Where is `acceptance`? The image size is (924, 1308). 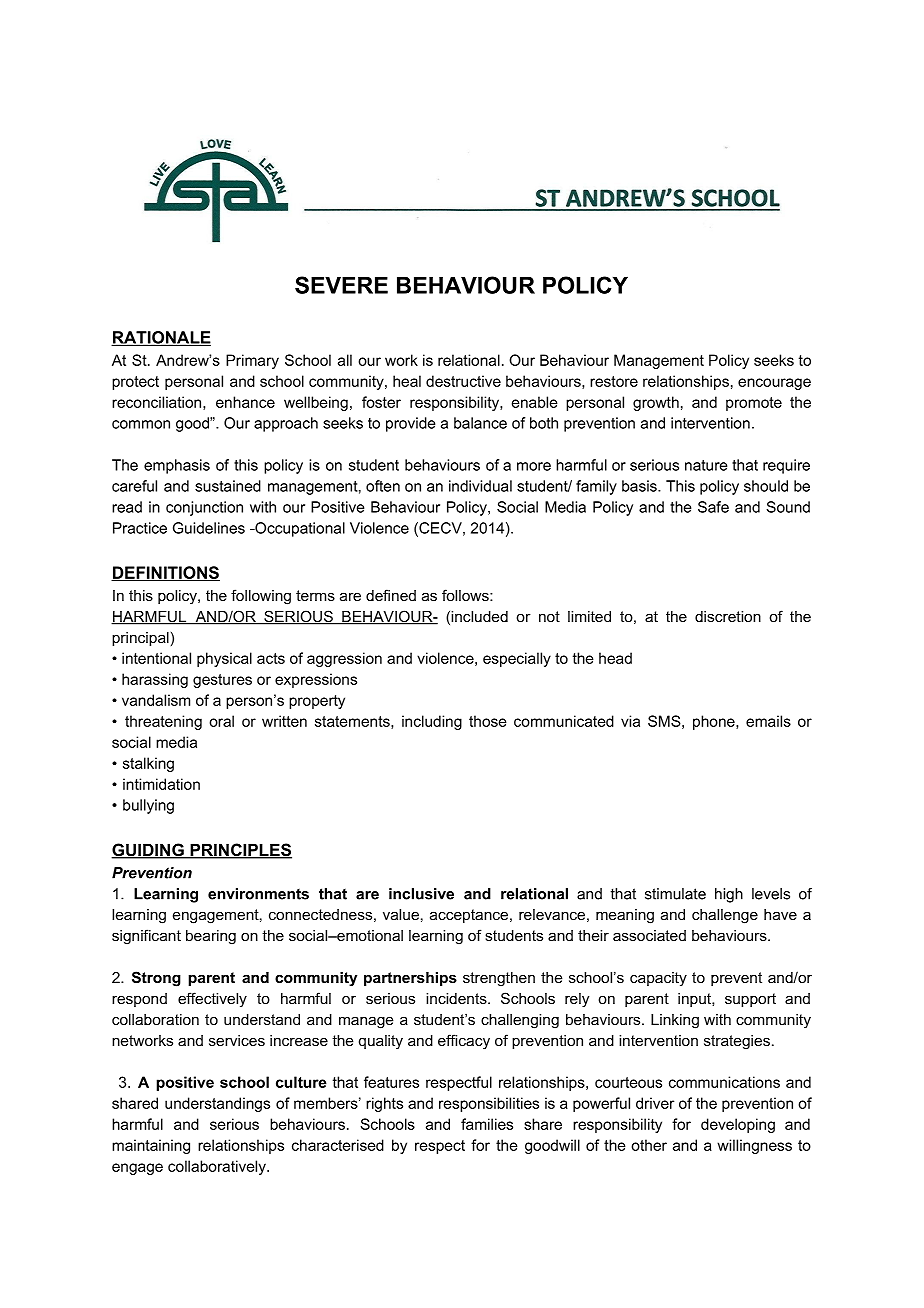
acceptance is located at coordinates (469, 916).
